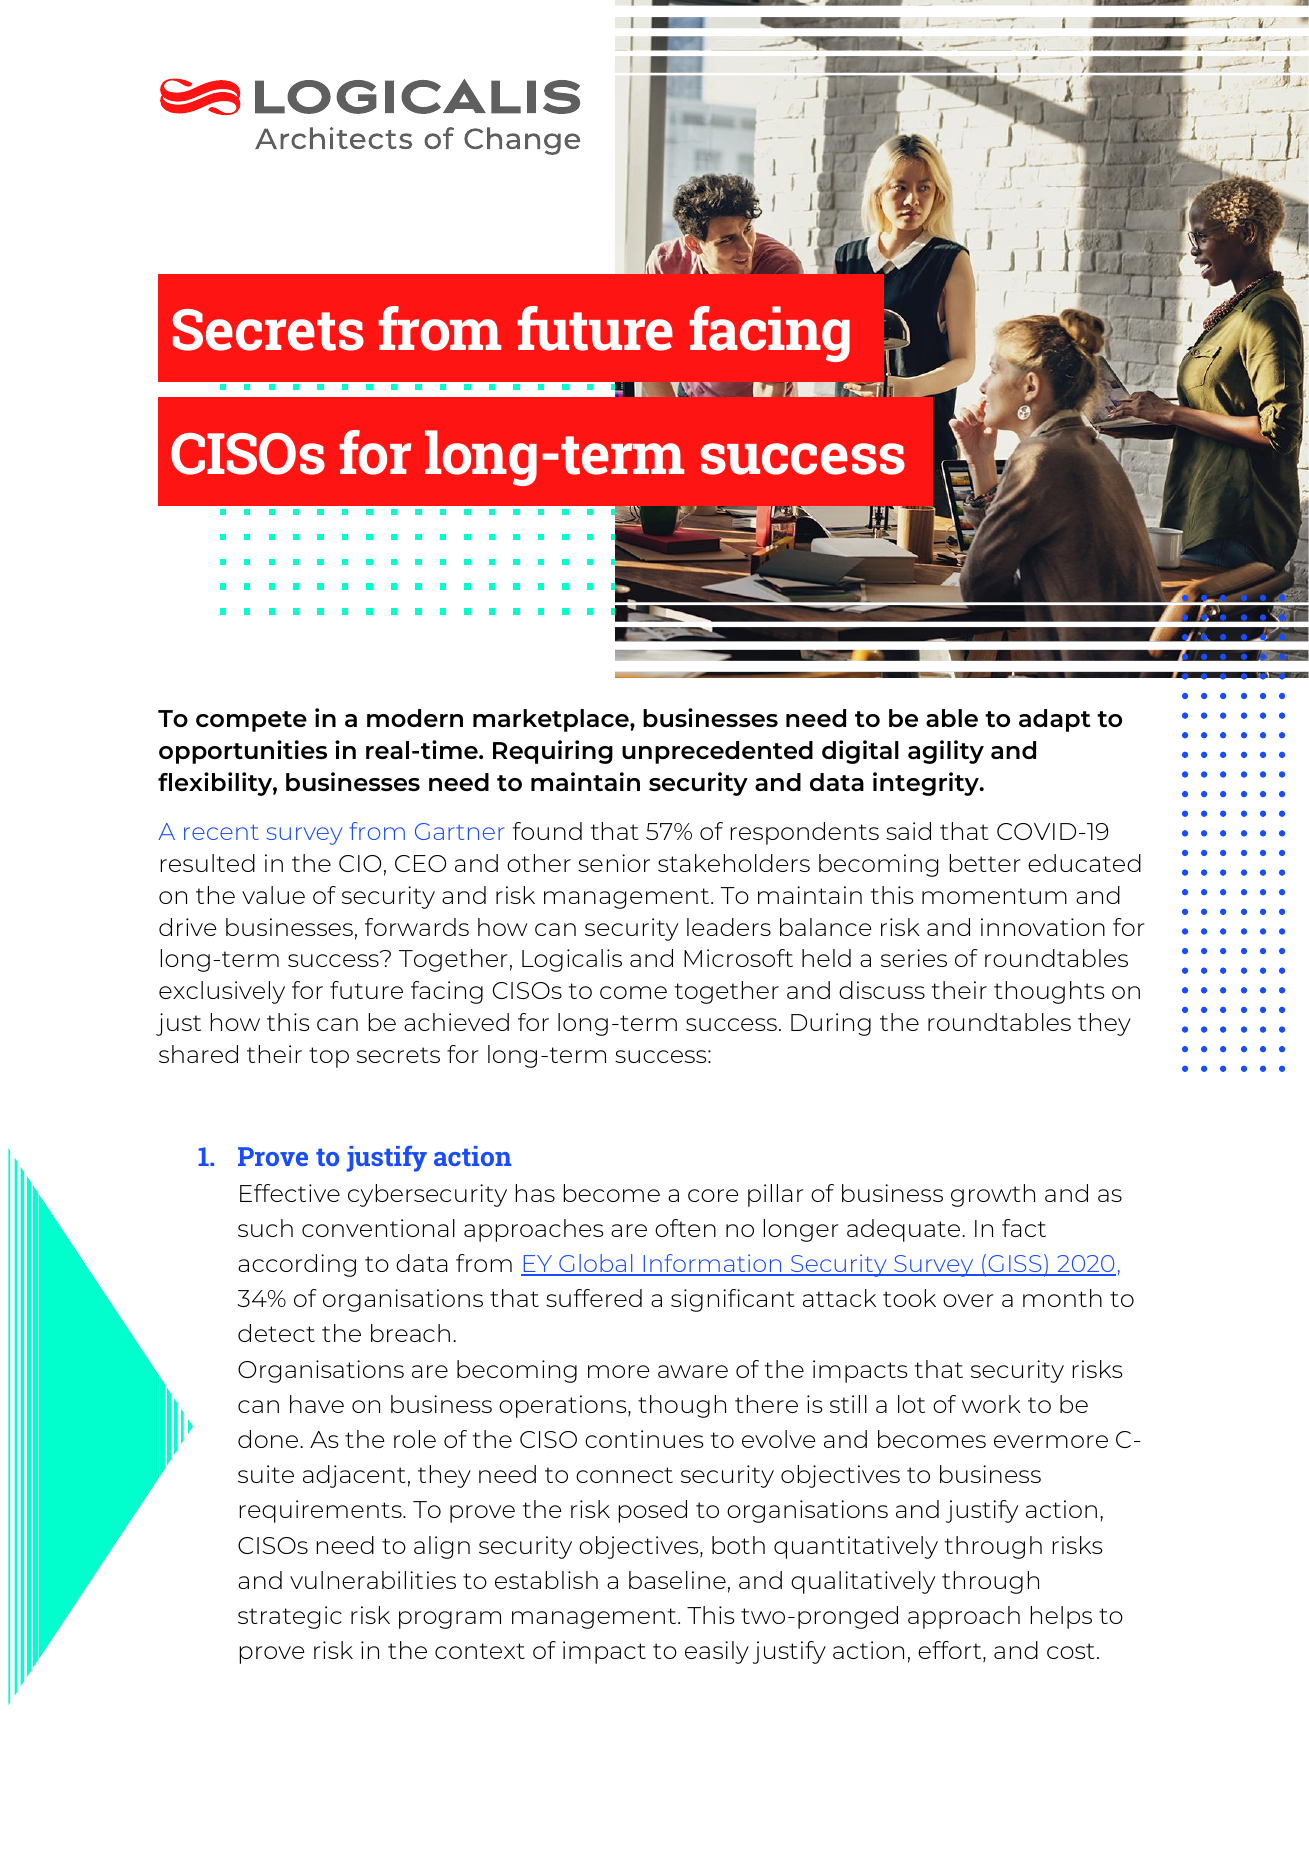 Image resolution: width=1309 pixels, height=1851 pixels. What do you see at coordinates (951, 1651) in the screenshot?
I see `effort` at bounding box center [951, 1651].
